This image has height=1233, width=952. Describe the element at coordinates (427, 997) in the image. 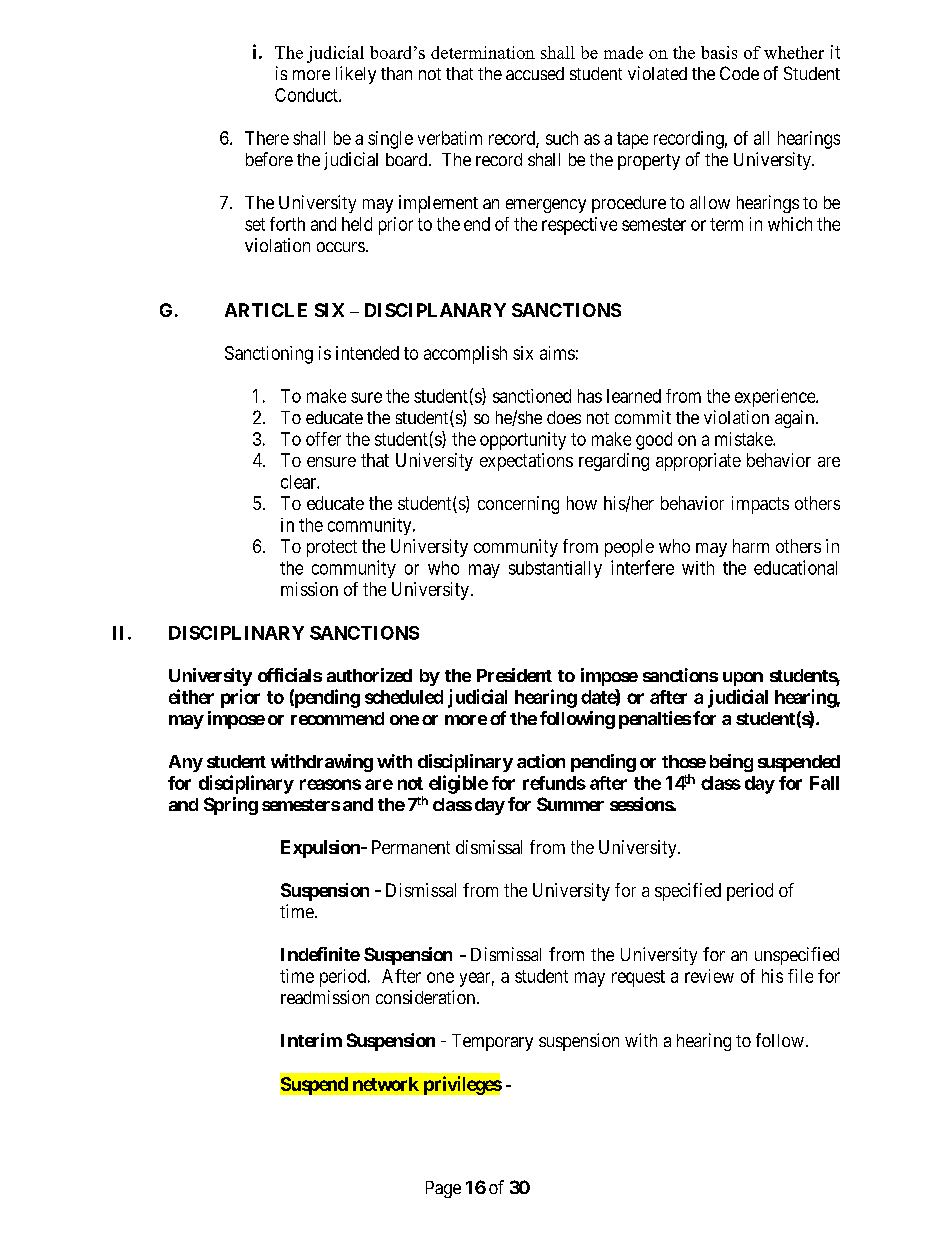

I see `consideration` at that location.
